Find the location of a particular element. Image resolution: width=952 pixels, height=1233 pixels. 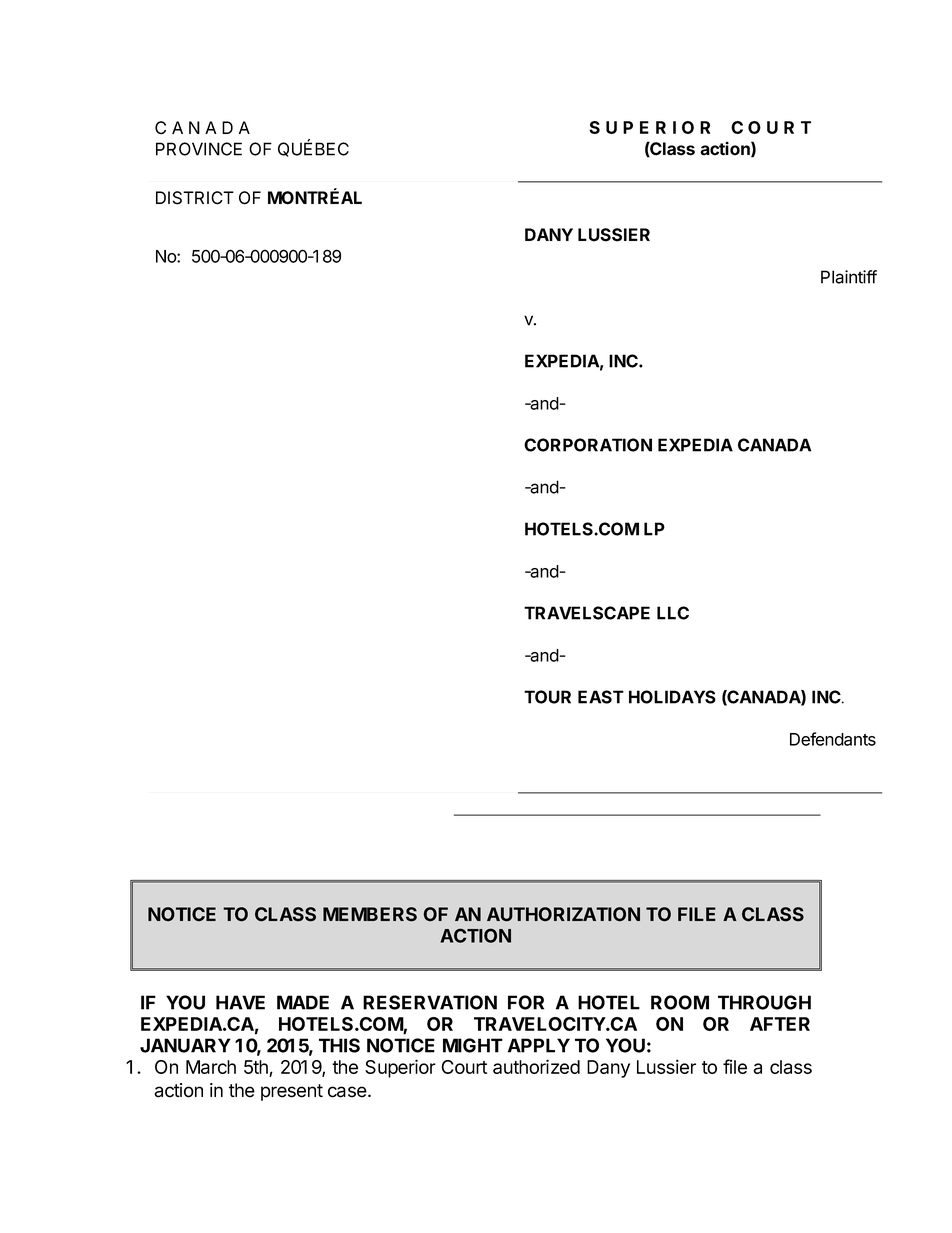

HAVE is located at coordinates (240, 1002).
